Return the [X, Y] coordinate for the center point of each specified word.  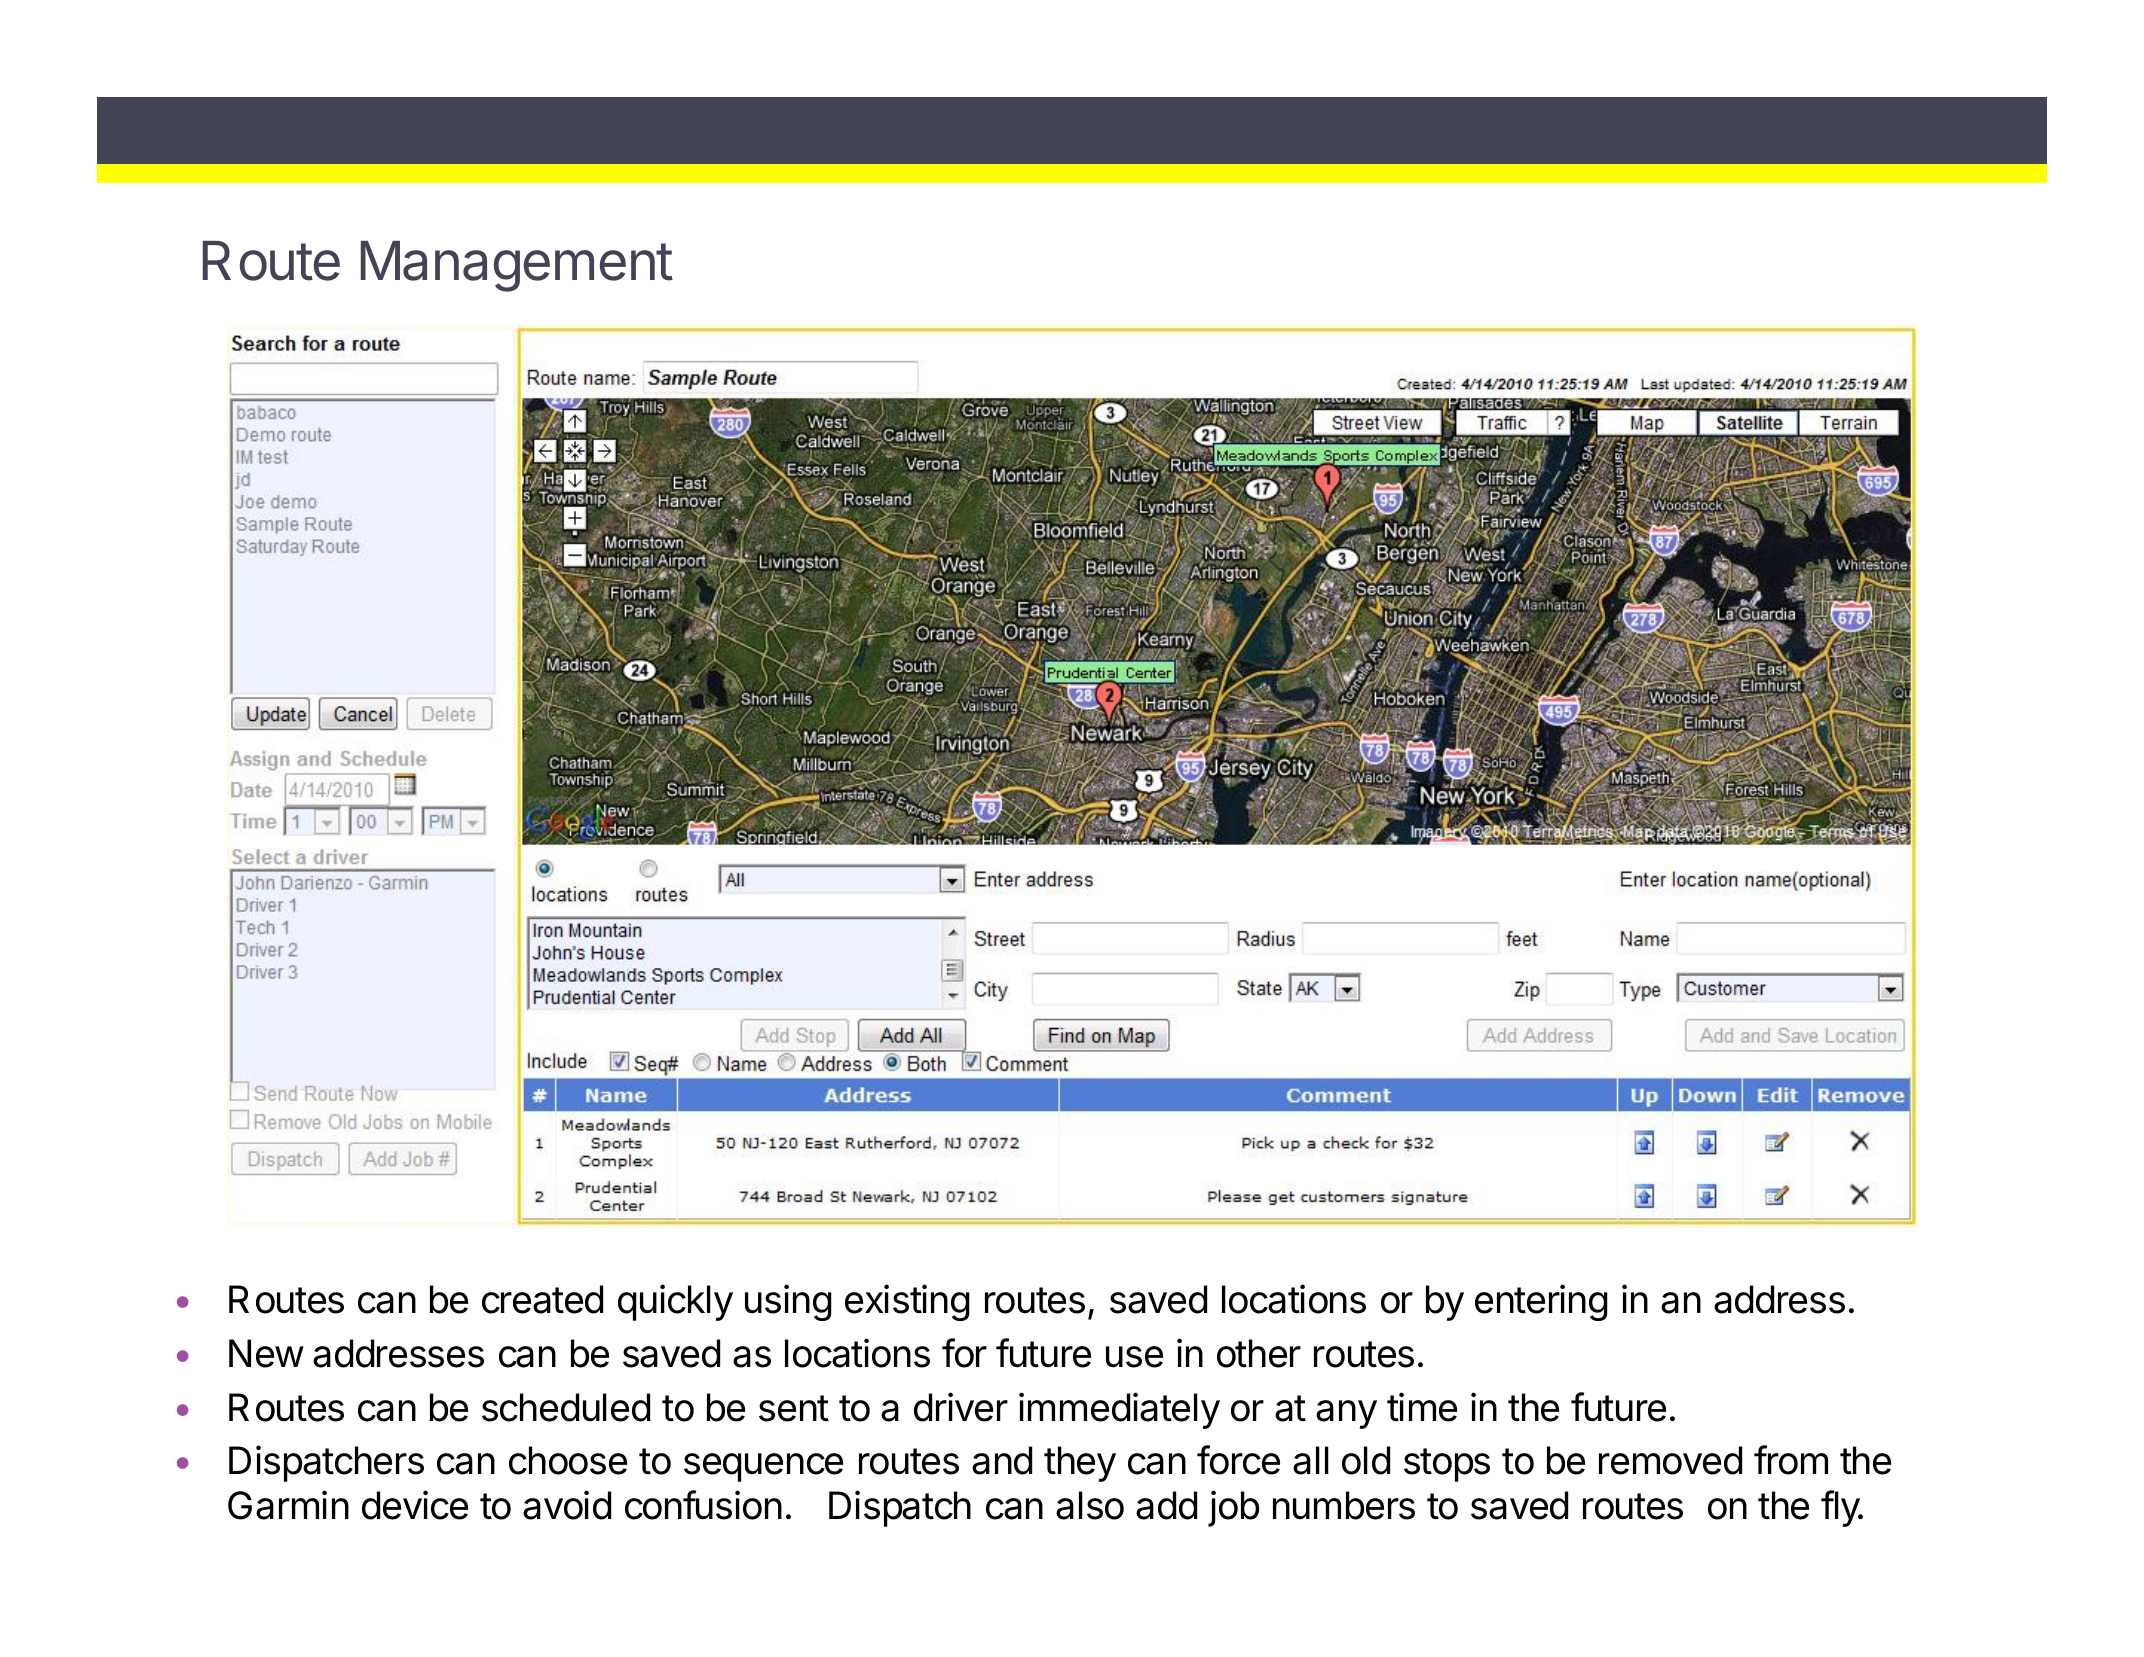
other [1259, 1353]
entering [1541, 1302]
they [1080, 1464]
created [542, 1299]
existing [907, 1302]
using [788, 1302]
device [415, 1505]
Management [517, 266]
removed [1670, 1460]
